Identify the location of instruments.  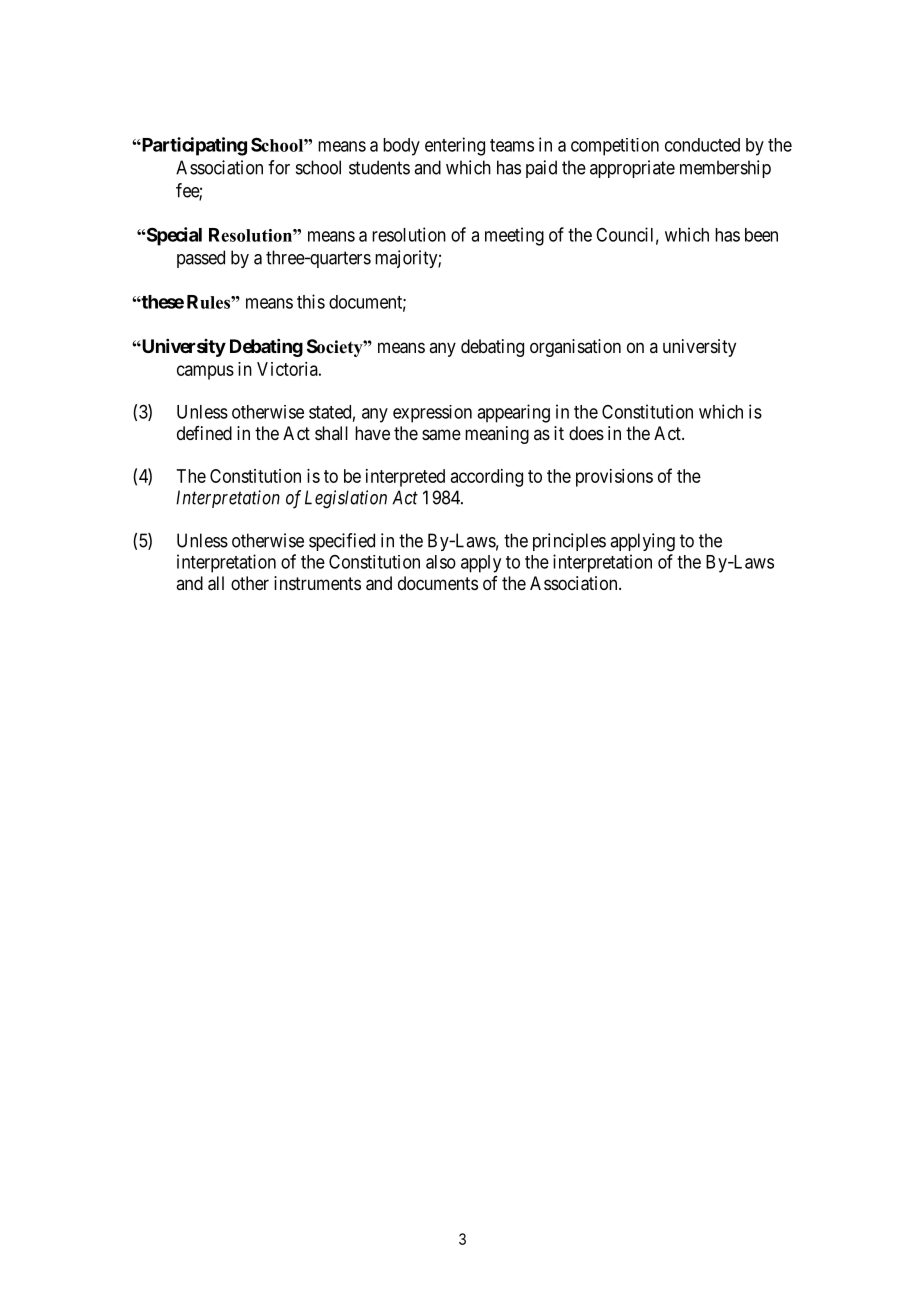
(317, 583).
